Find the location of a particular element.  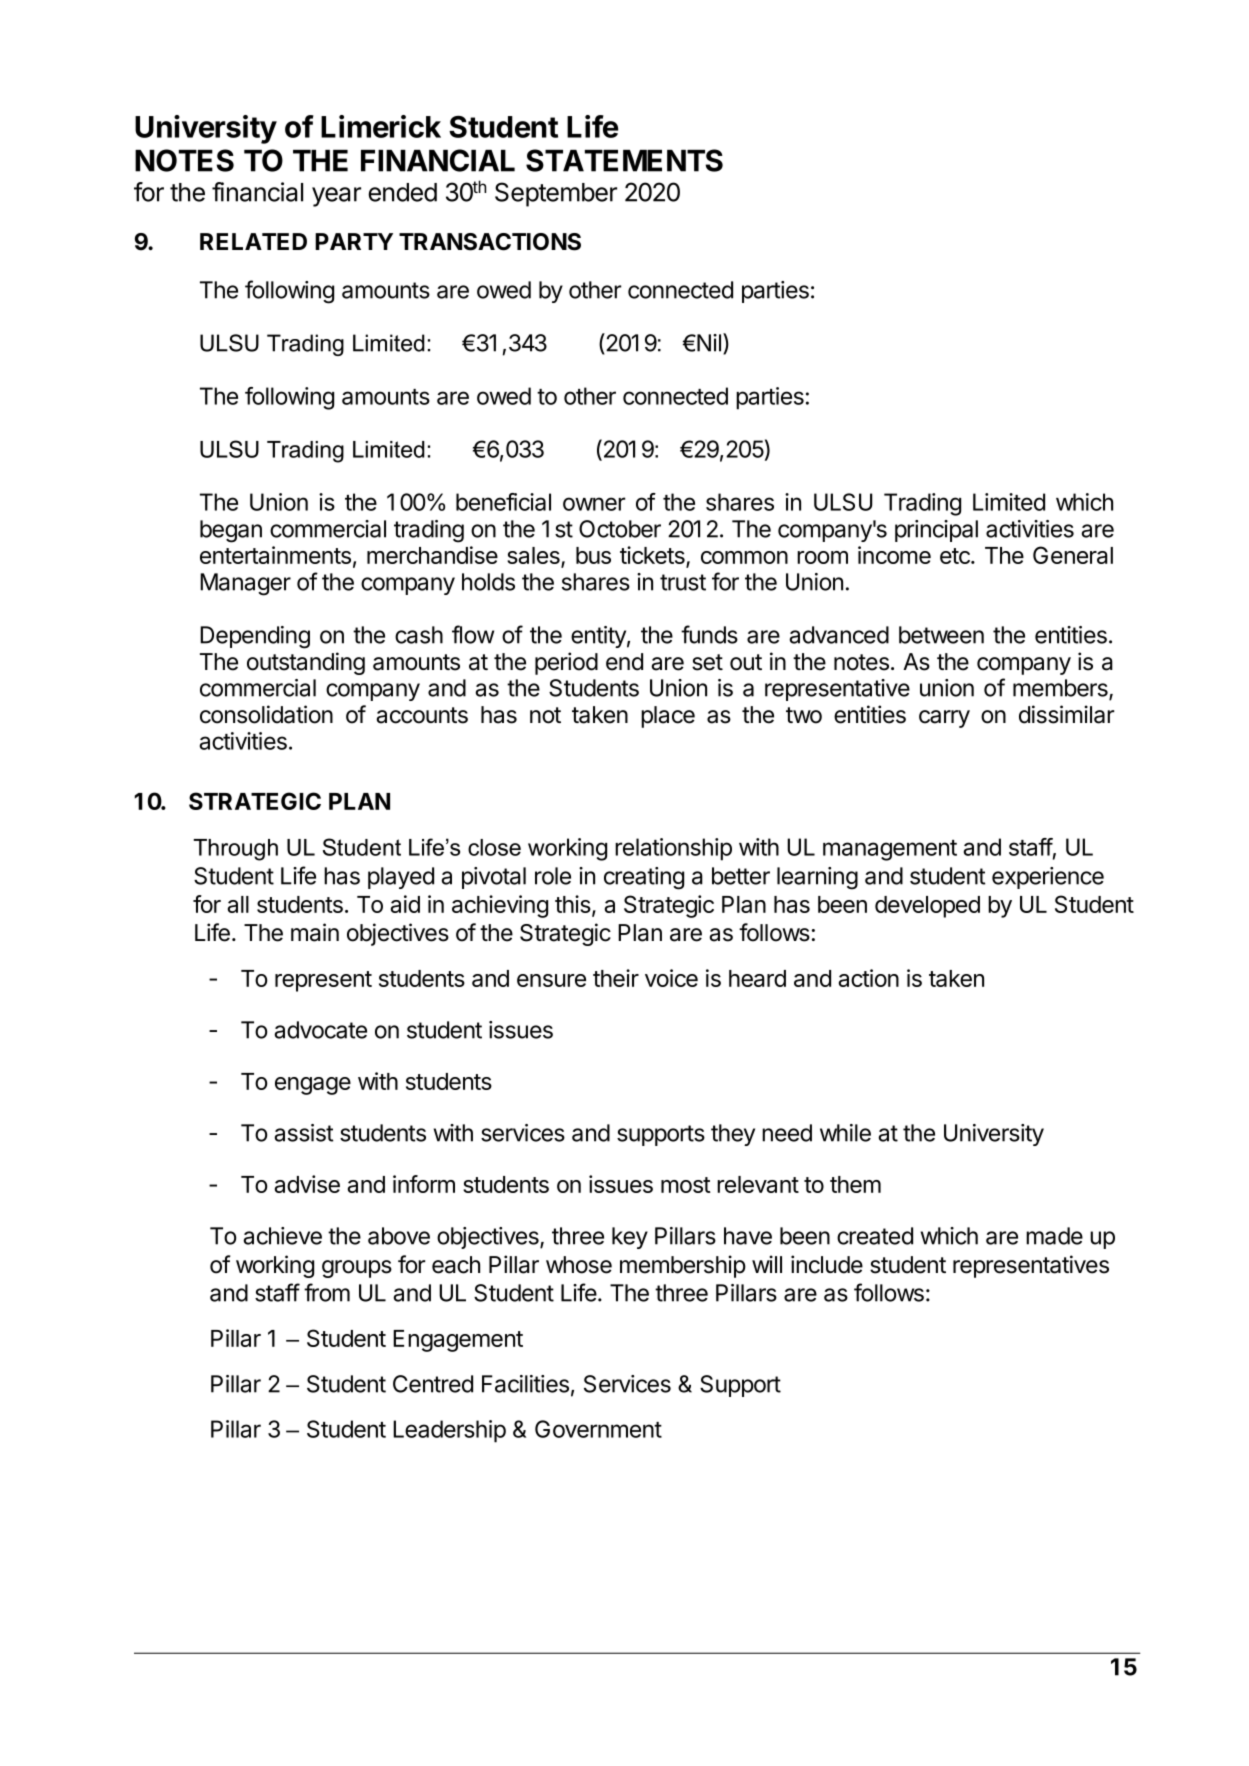

most is located at coordinates (686, 1185).
